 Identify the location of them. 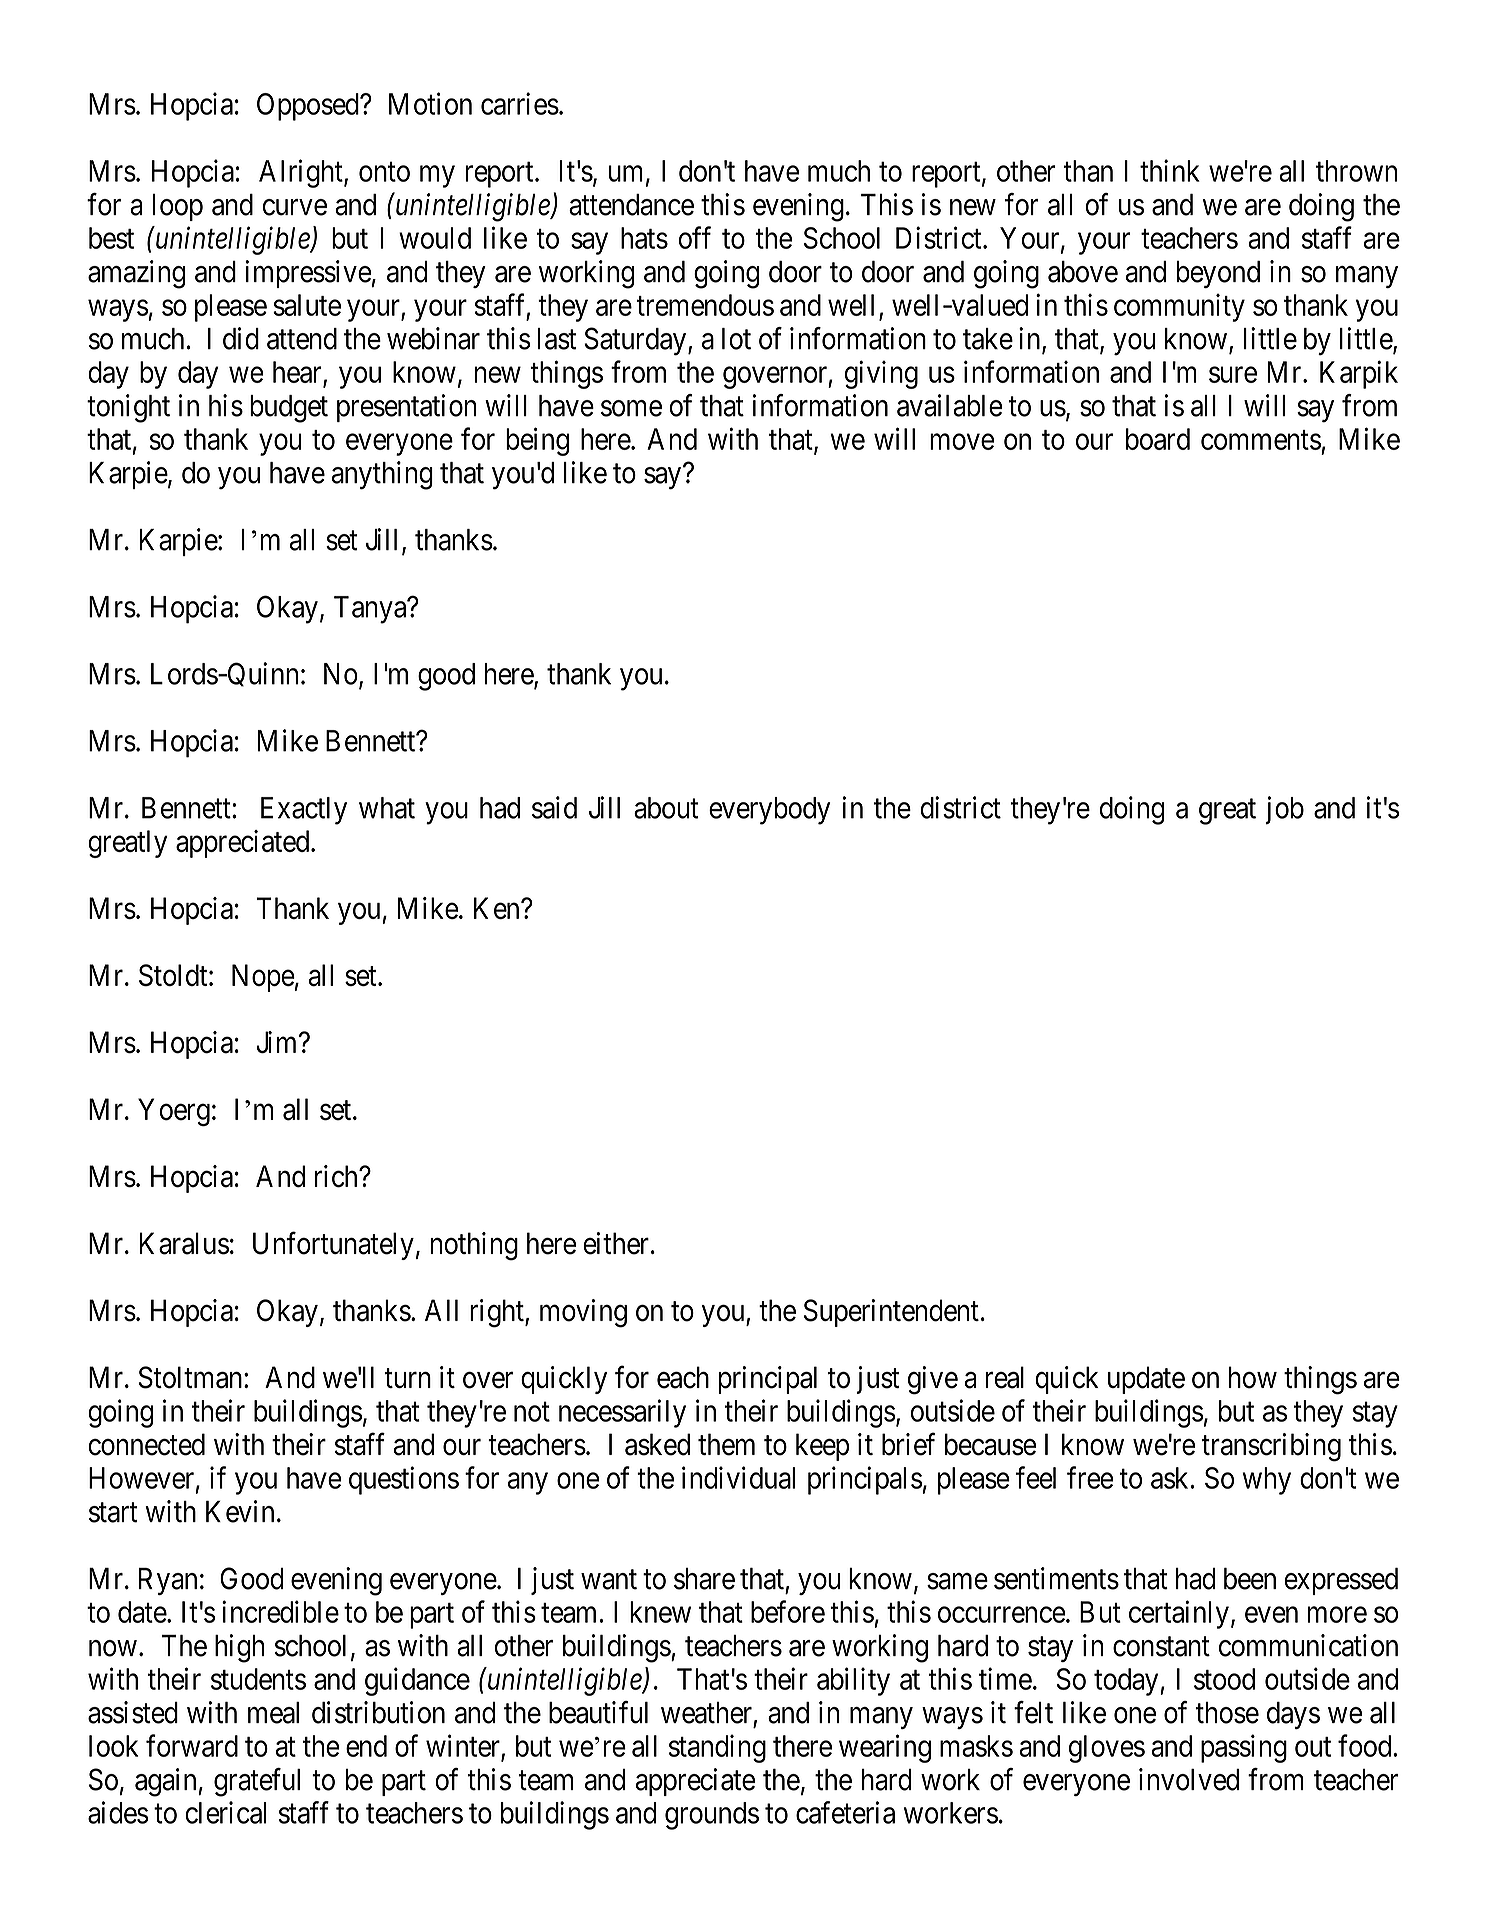
(726, 1444).
